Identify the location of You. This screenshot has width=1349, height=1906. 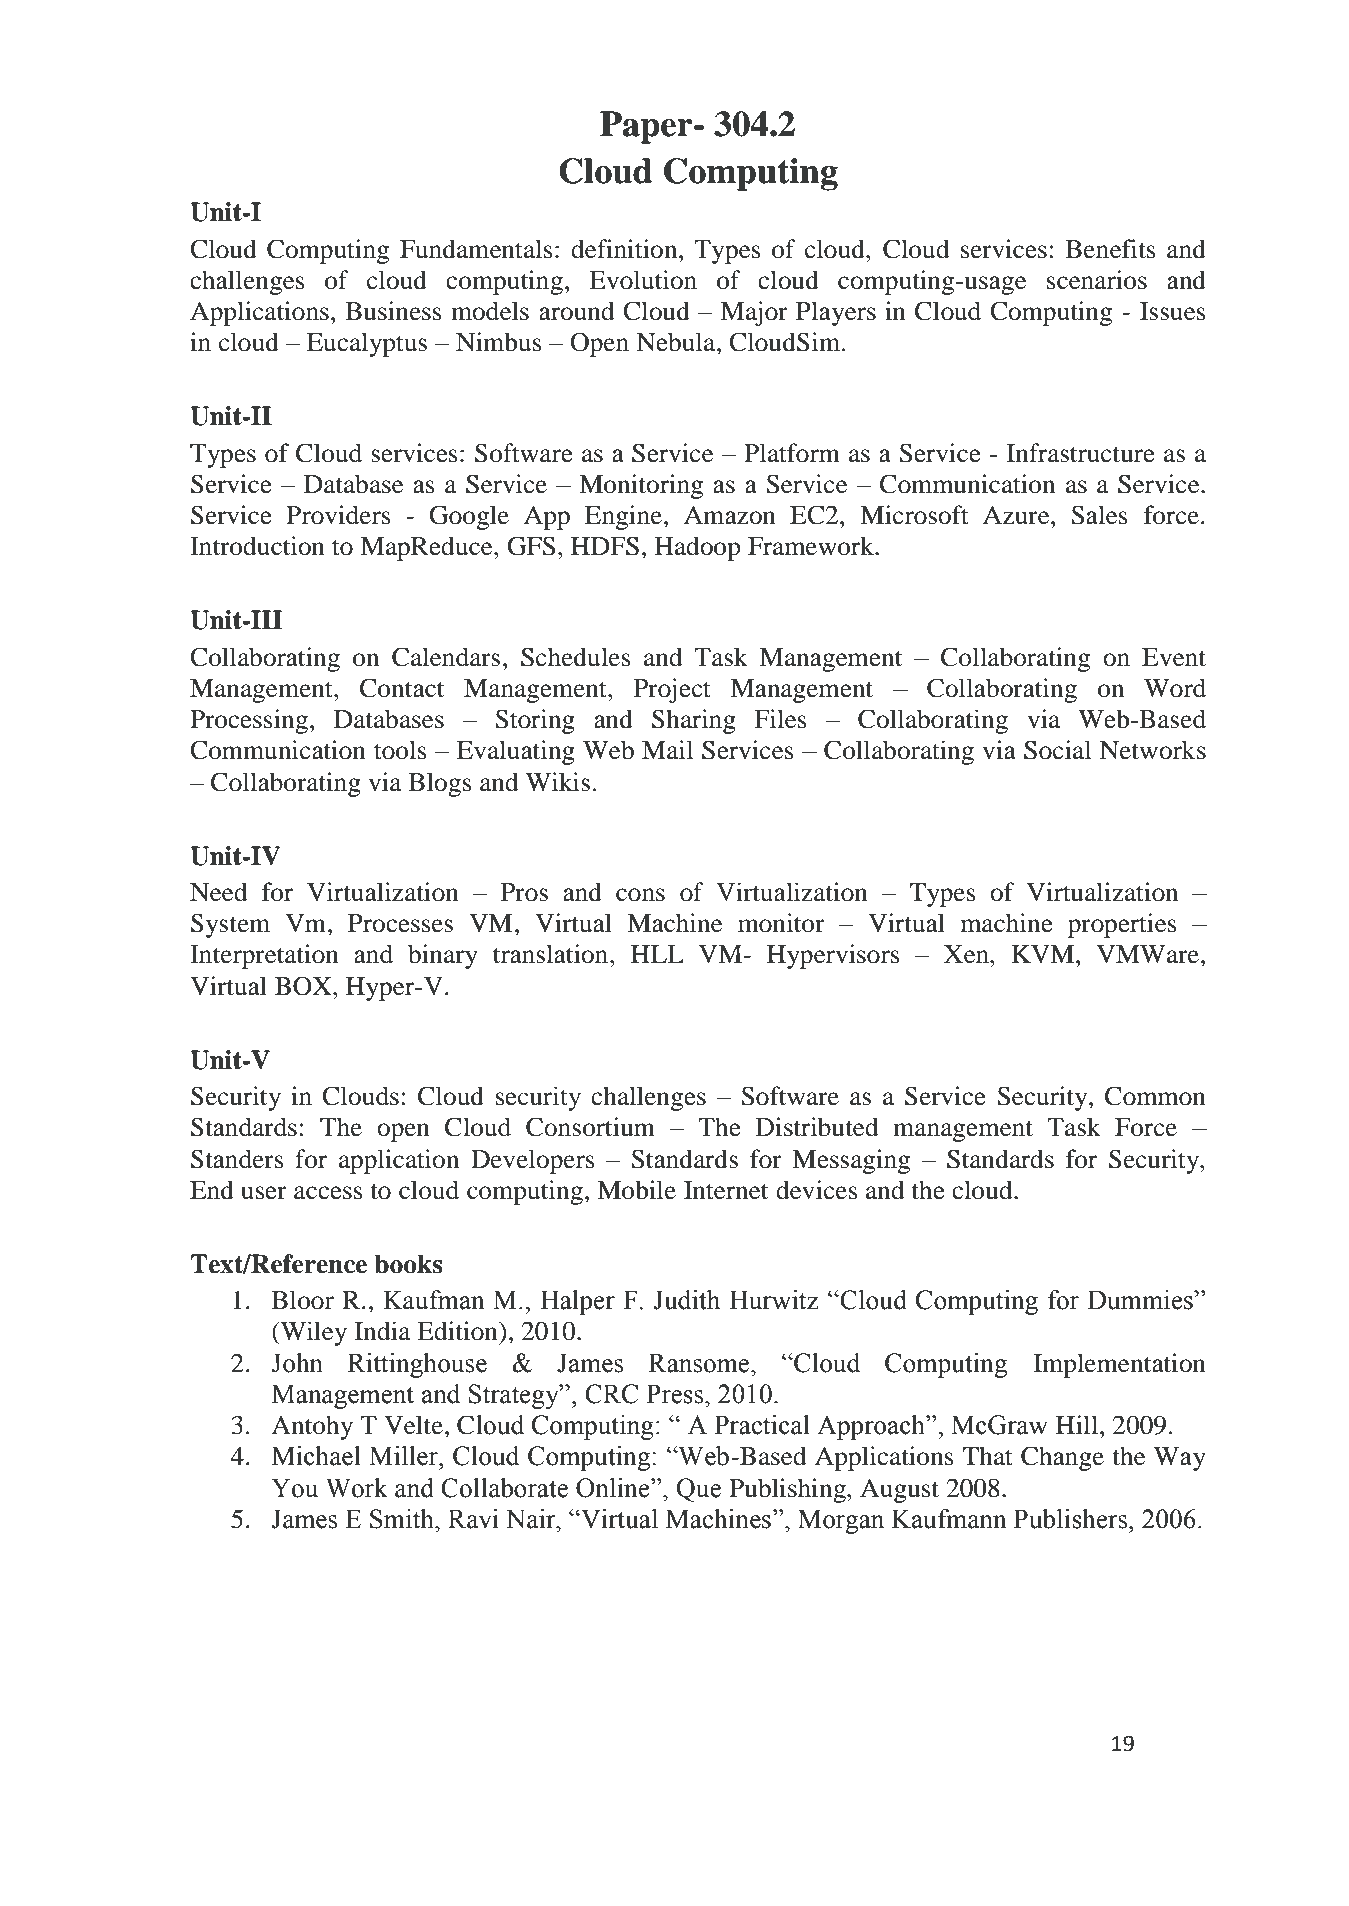
(295, 1488).
